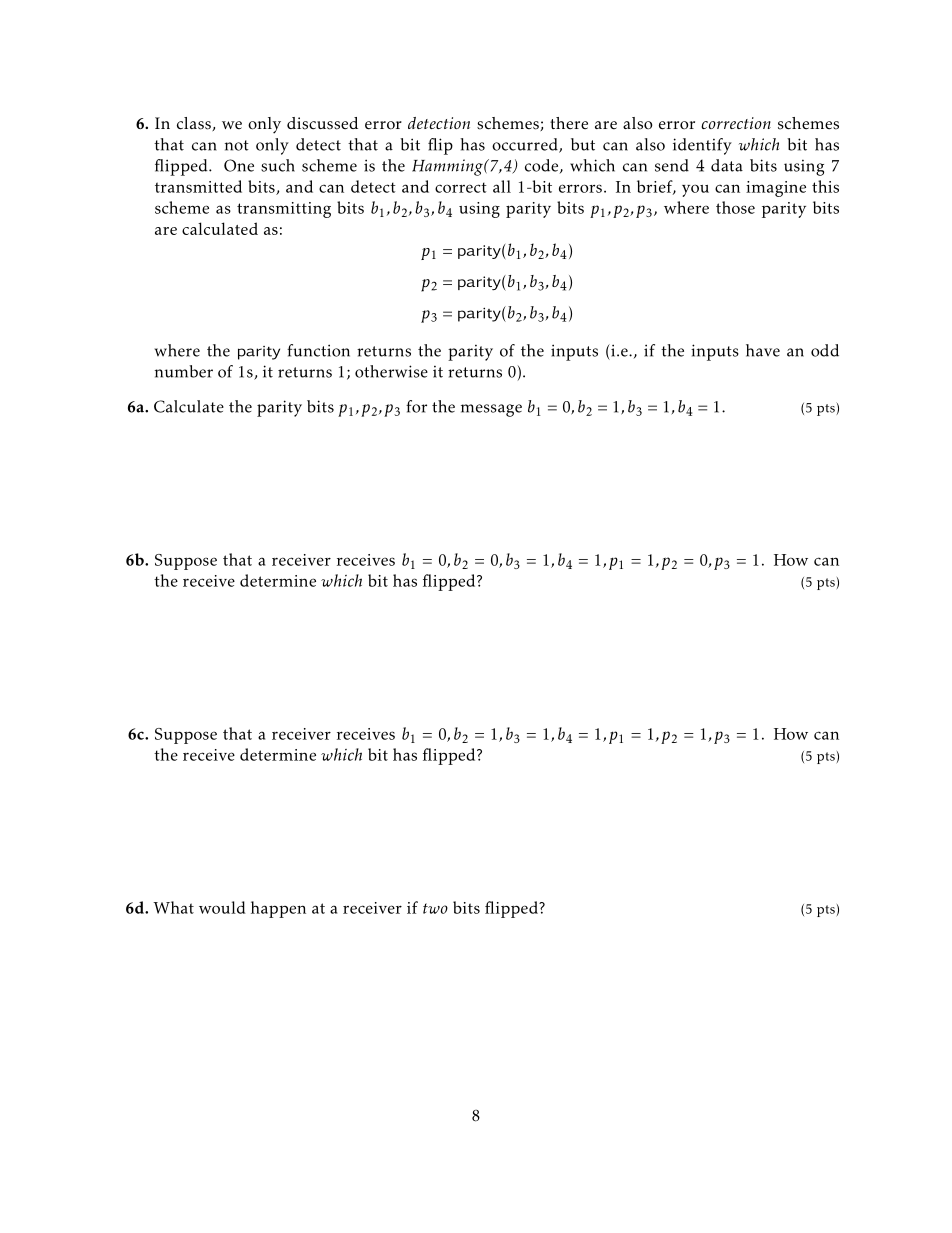 The height and width of the image is (1233, 952). What do you see at coordinates (416, 406) in the image?
I see `for` at bounding box center [416, 406].
